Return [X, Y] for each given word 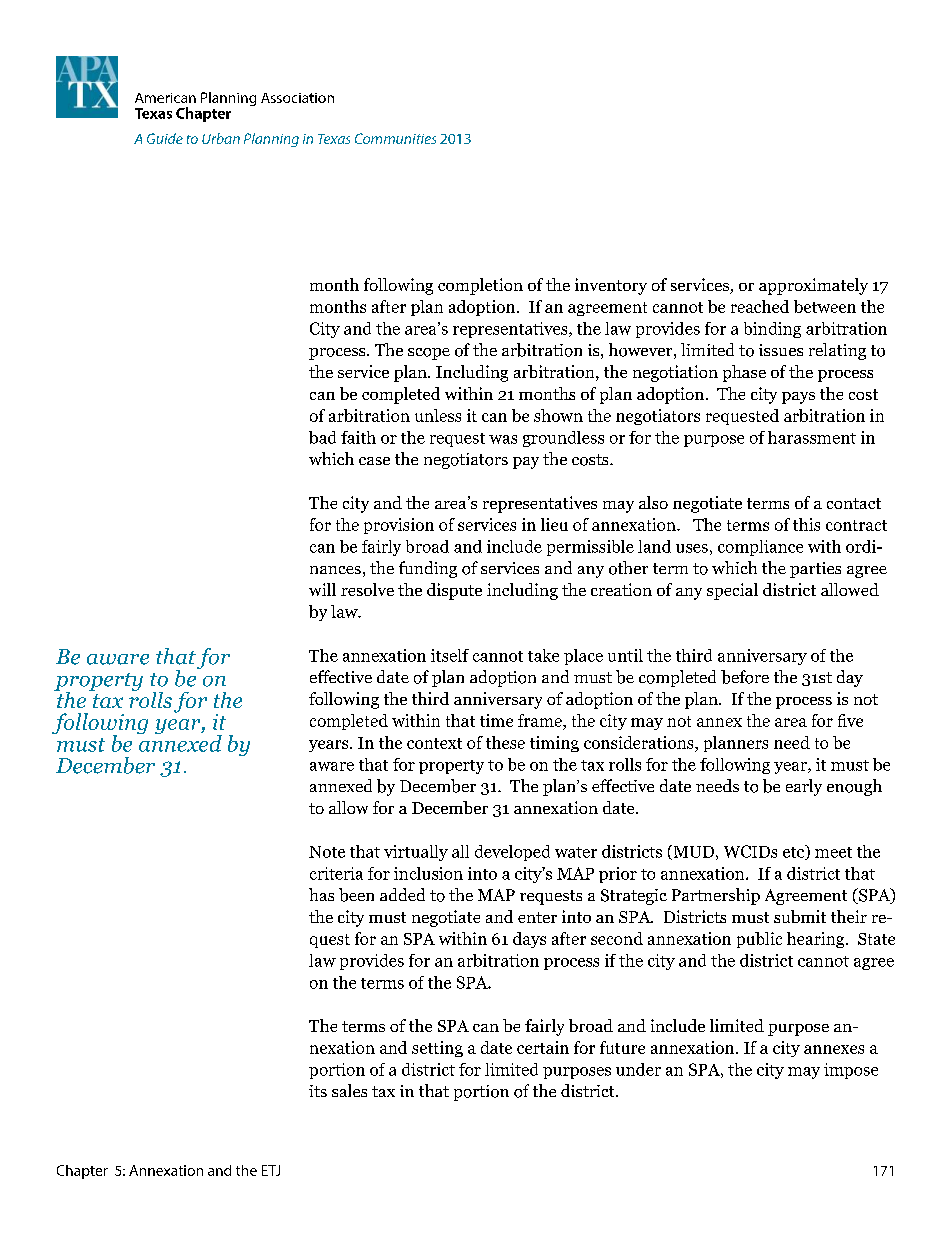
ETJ [271, 1170]
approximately [813, 286]
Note [327, 852]
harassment [812, 437]
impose [851, 1071]
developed [512, 853]
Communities [395, 138]
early [804, 787]
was [503, 439]
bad [322, 437]
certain [543, 1047]
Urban [221, 138]
